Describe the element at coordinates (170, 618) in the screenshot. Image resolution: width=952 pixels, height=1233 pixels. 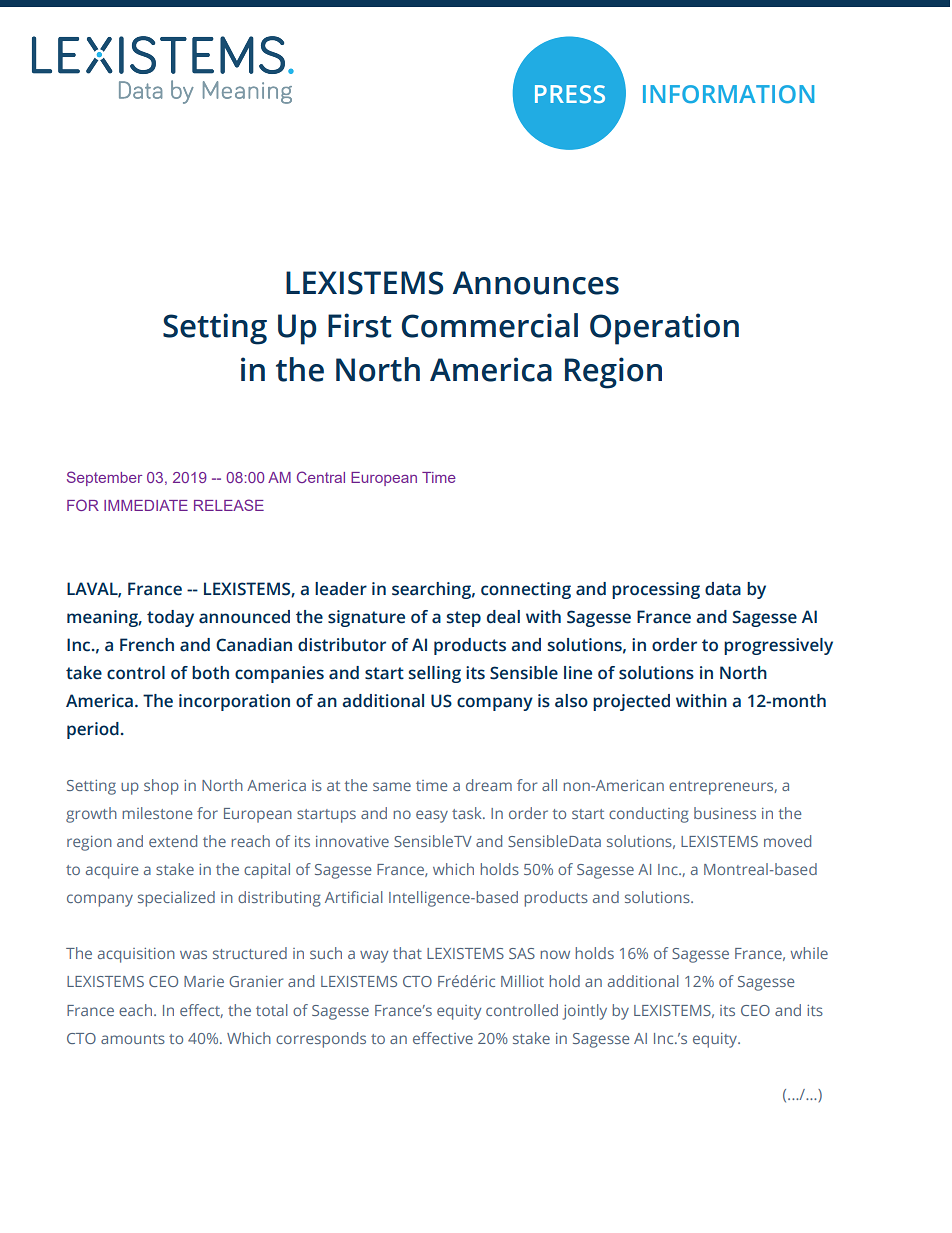
I see `today` at that location.
